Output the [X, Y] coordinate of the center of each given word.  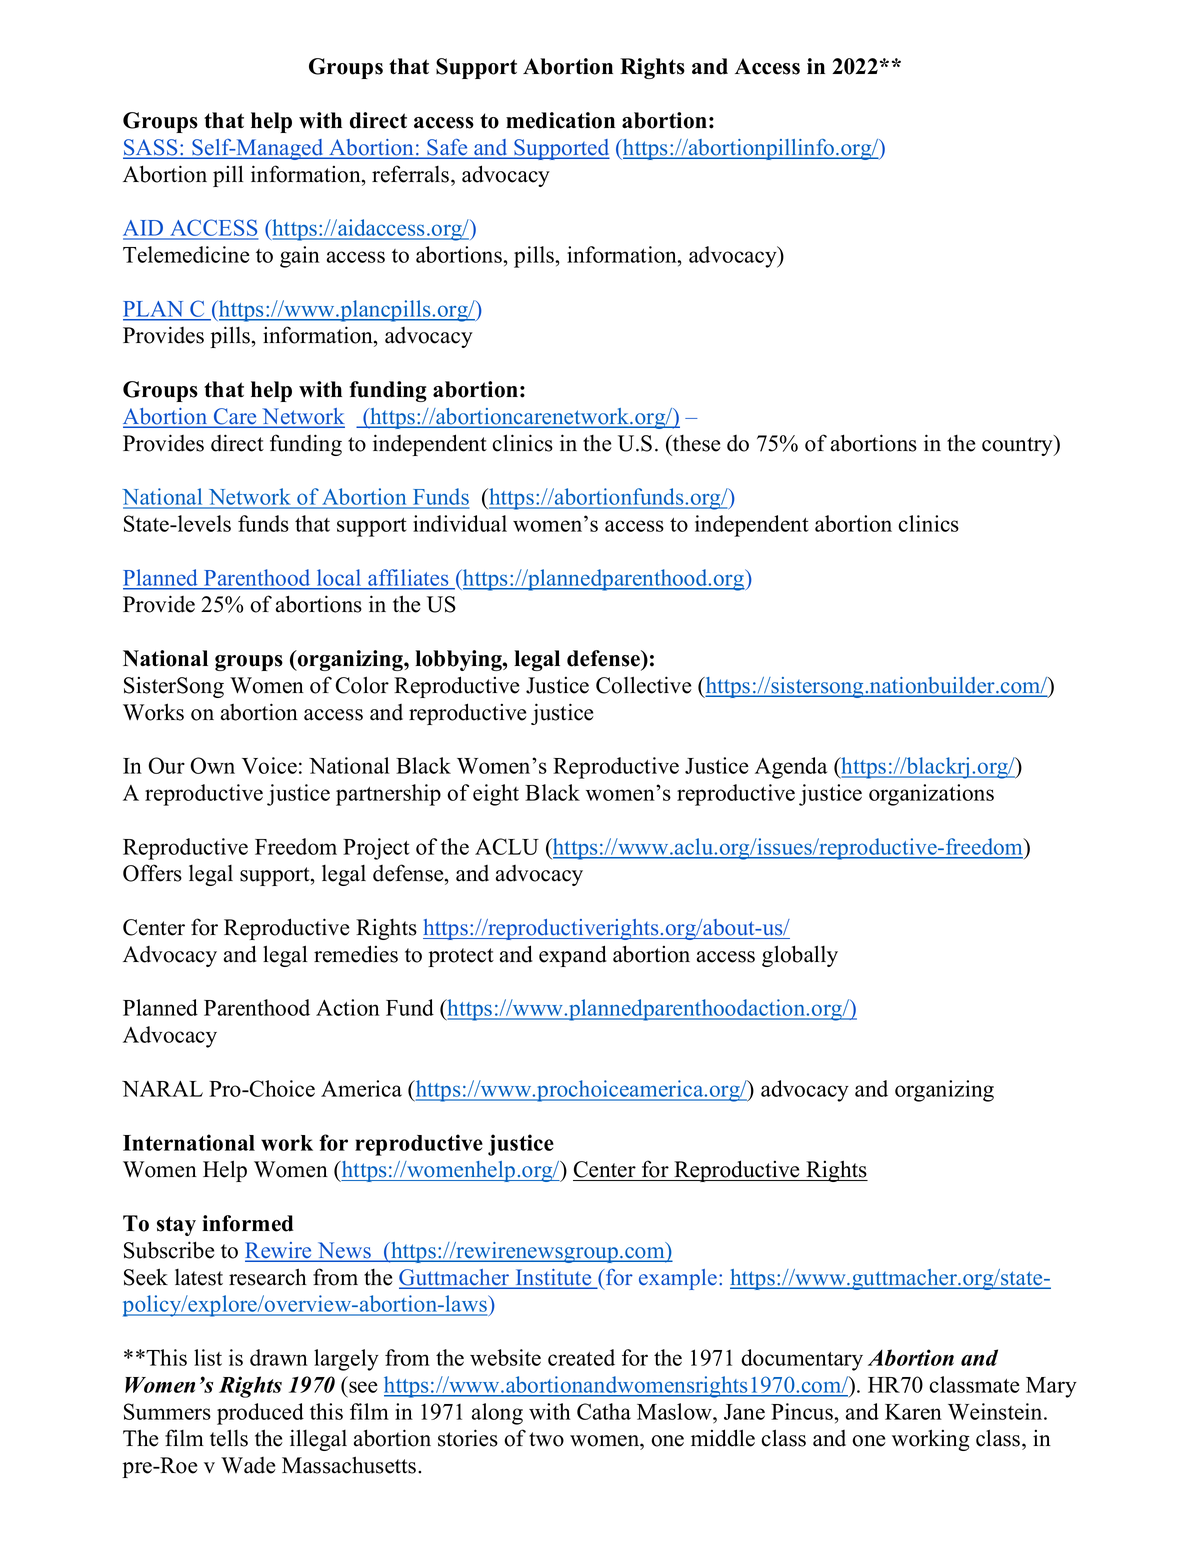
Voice [269, 765]
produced [260, 1414]
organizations [931, 795]
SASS [151, 148]
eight [496, 795]
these [695, 443]
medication [560, 120]
